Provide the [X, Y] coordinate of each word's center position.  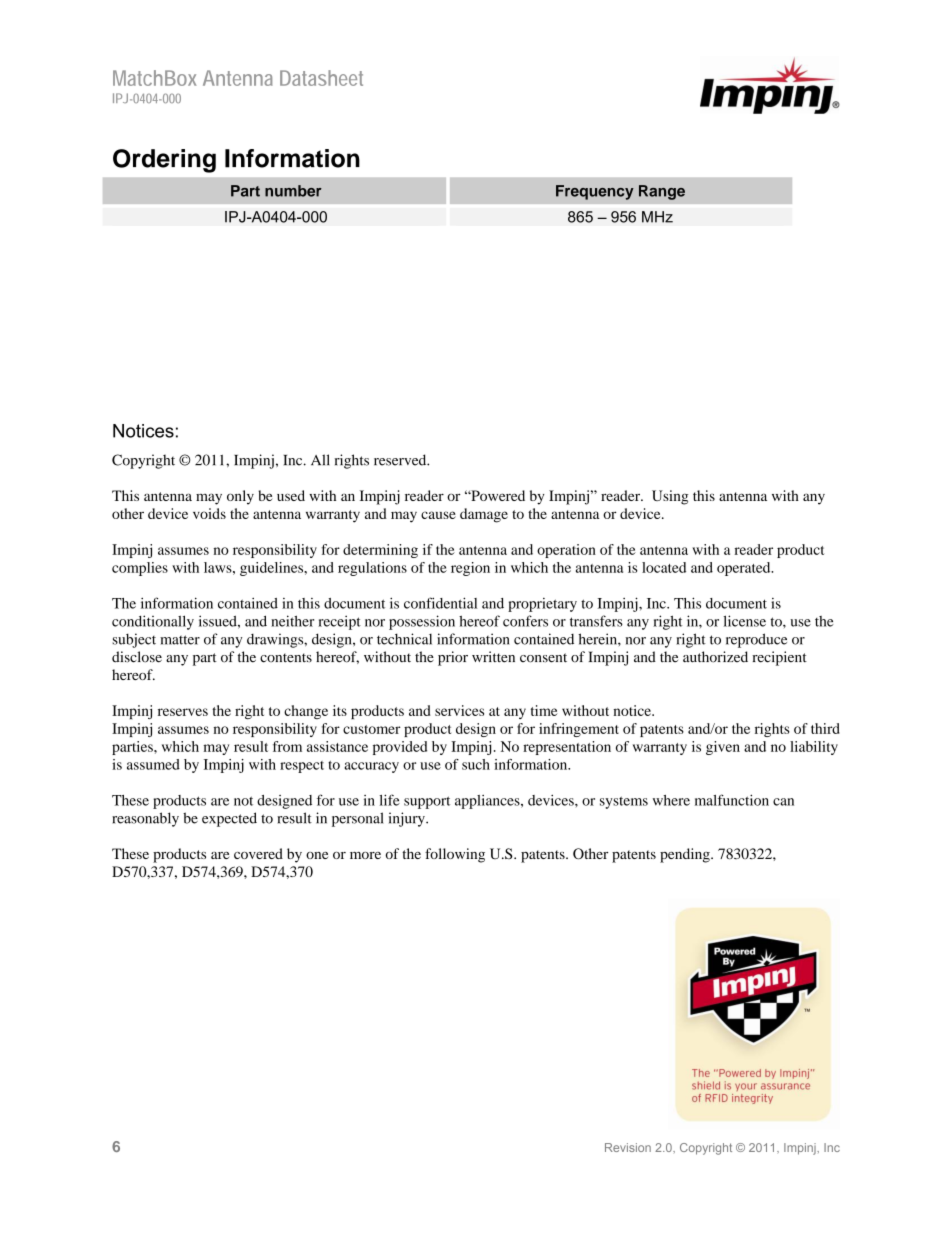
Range [662, 192]
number [293, 191]
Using [670, 497]
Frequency [595, 192]
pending [686, 855]
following [455, 855]
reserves [183, 712]
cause [438, 515]
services [459, 710]
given [723, 748]
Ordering [164, 161]
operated [745, 569]
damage [484, 515]
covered [258, 853]
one [317, 855]
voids [209, 513]
